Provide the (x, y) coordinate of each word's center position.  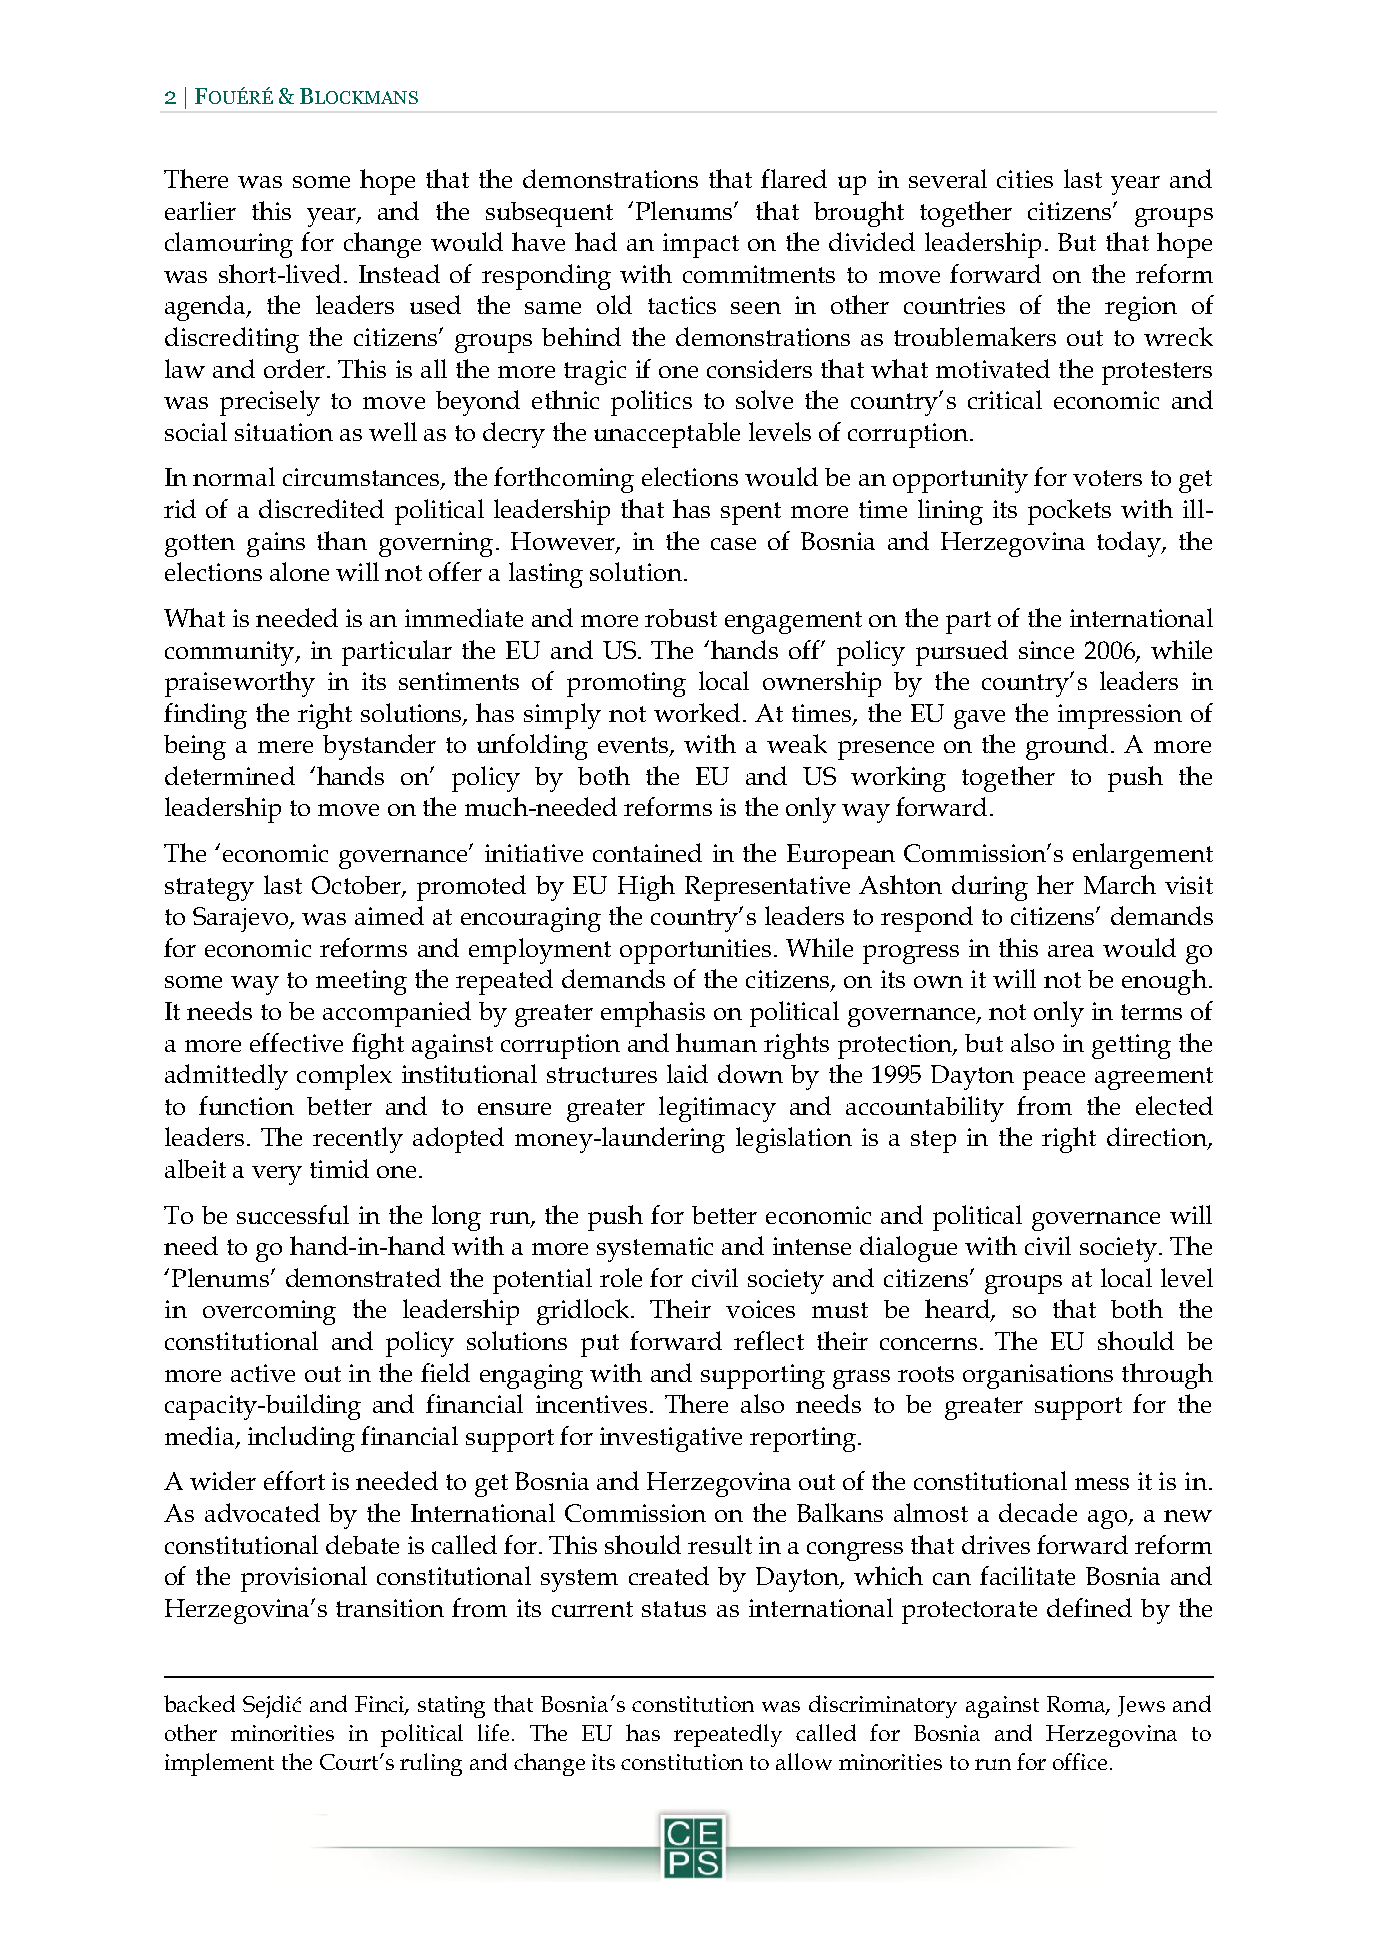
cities (1025, 179)
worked (697, 712)
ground (1069, 747)
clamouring (229, 245)
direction (1158, 1138)
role (621, 1277)
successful (293, 1214)
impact (701, 245)
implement (219, 1764)
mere (285, 747)
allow (804, 1761)
